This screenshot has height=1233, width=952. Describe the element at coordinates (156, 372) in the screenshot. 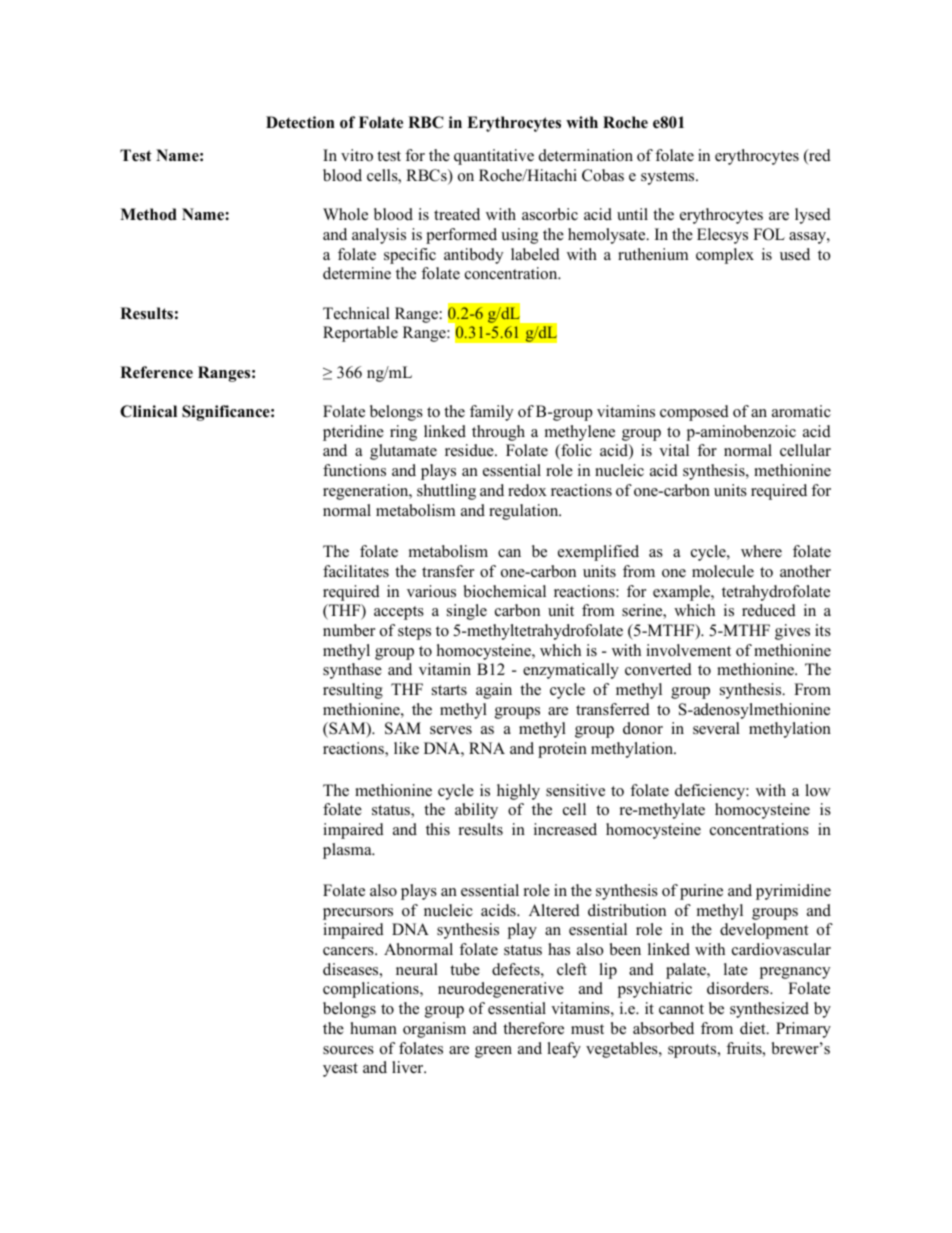

I see `Reference` at that location.
